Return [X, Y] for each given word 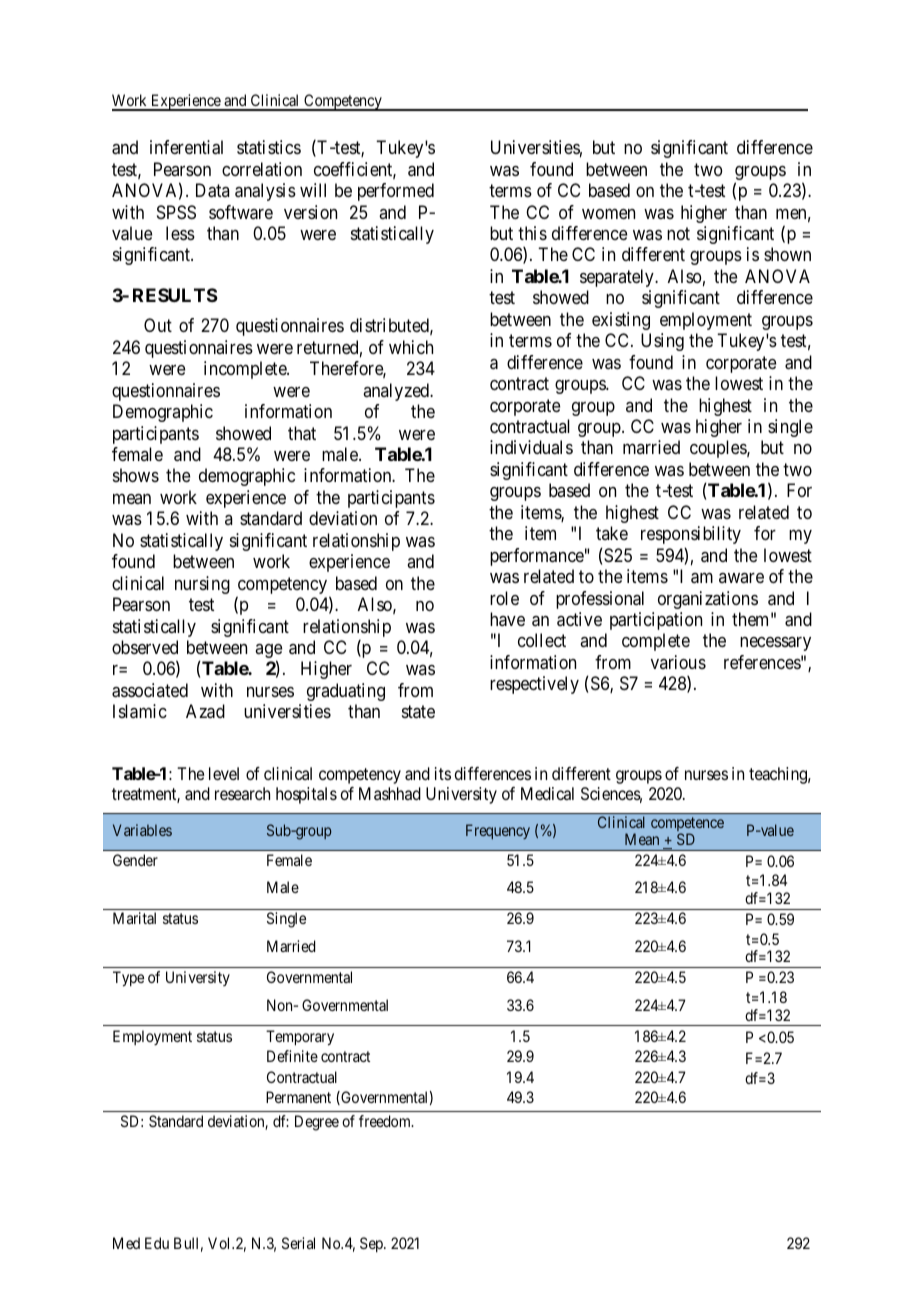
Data [212, 190]
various [678, 662]
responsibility [691, 535]
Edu [157, 1243]
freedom [386, 1121]
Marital [134, 918]
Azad [205, 711]
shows [136, 475]
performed [396, 192]
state [418, 712]
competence [687, 825]
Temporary [300, 1038]
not [678, 233]
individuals [531, 447]
